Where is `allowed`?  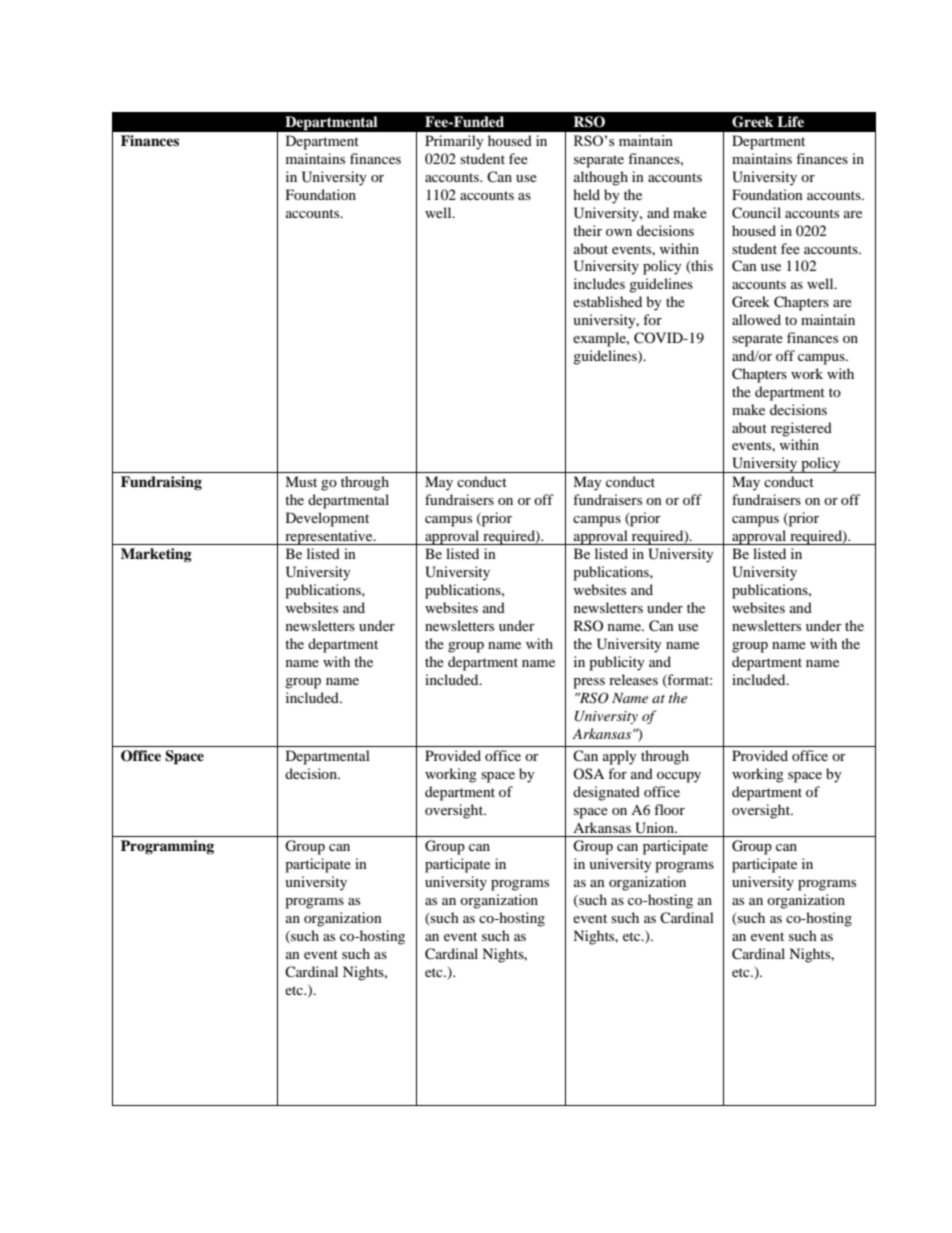
allowed is located at coordinates (756, 319).
